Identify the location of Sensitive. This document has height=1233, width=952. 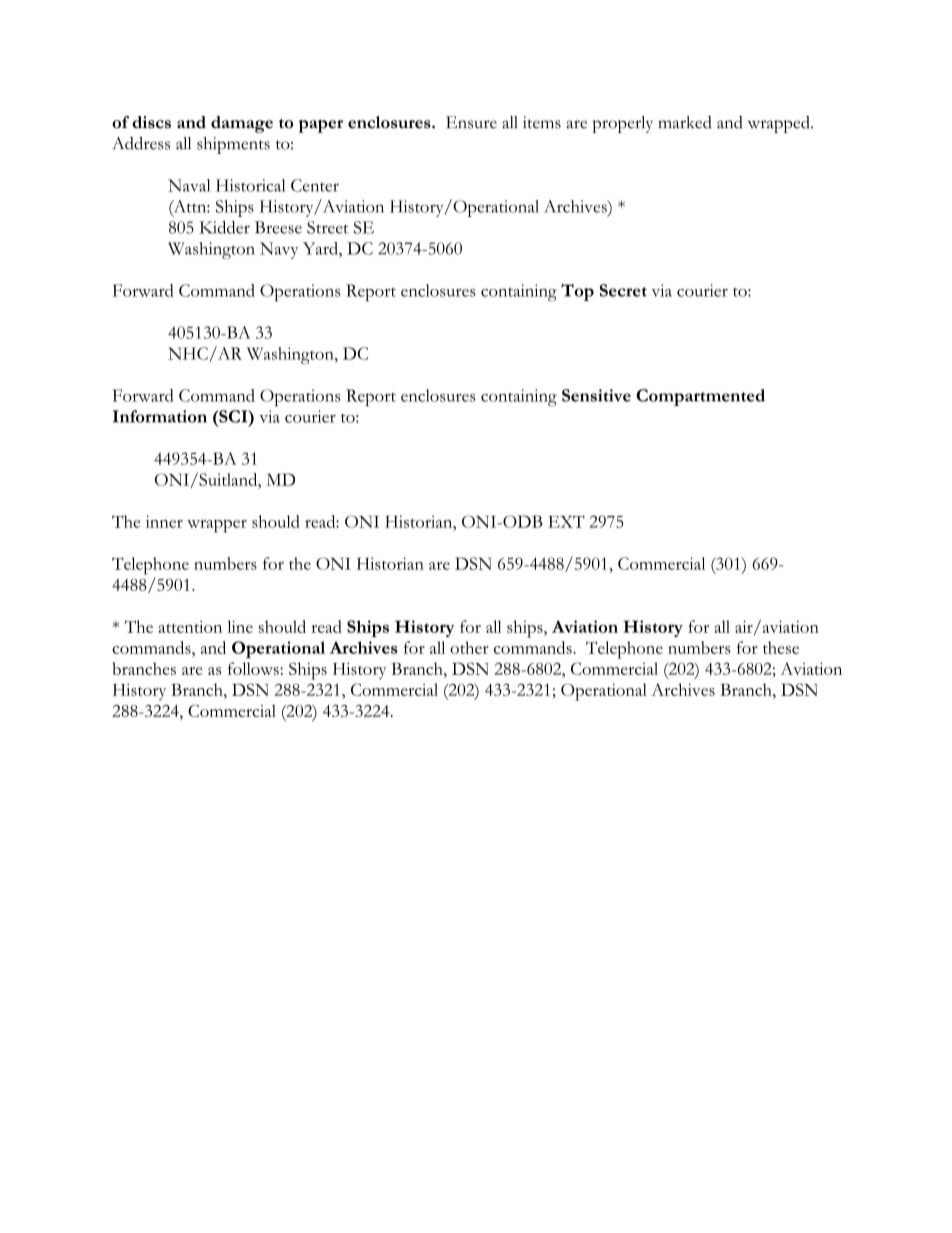
(596, 395).
